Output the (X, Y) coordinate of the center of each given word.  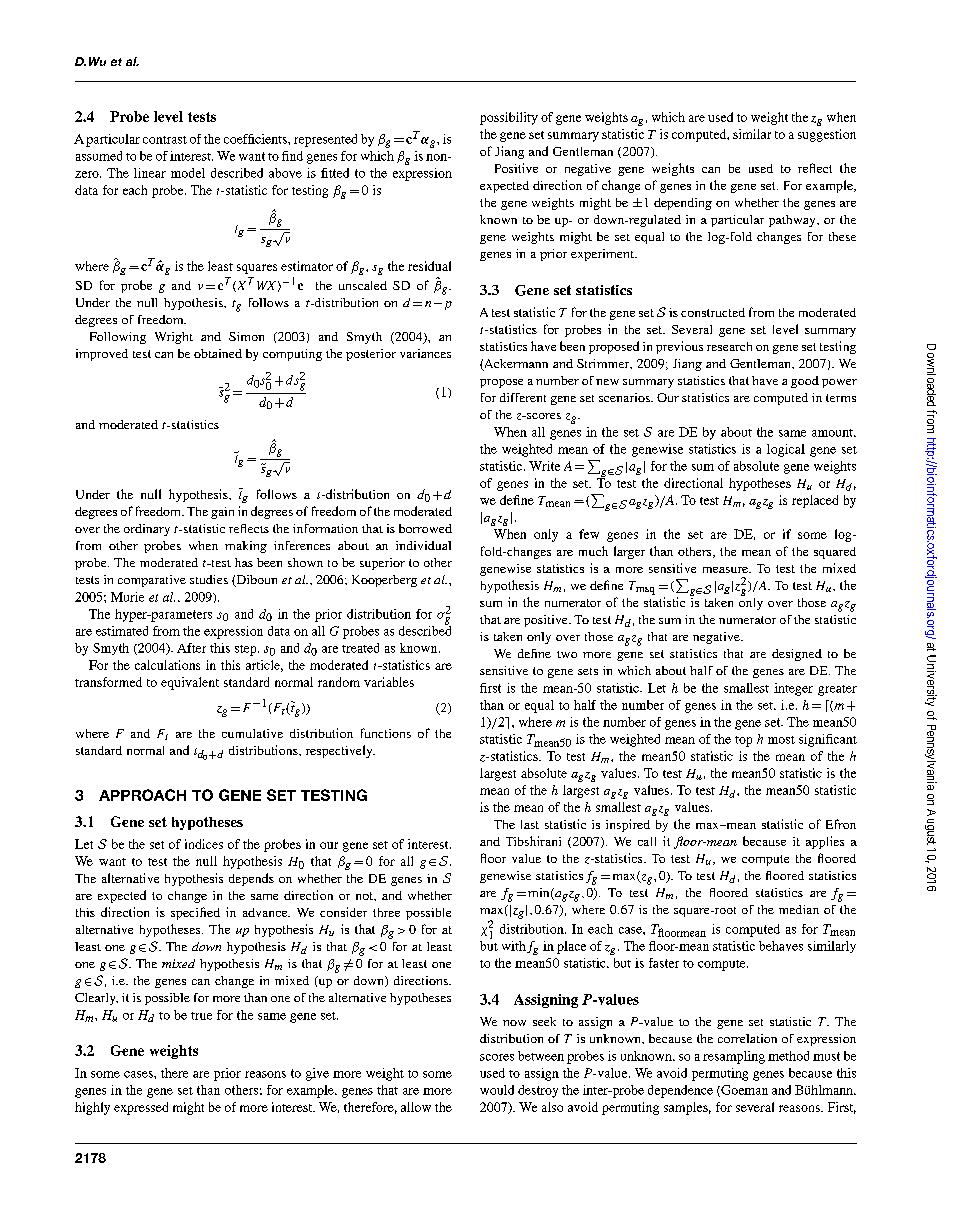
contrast (165, 140)
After (191, 648)
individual (423, 545)
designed (797, 655)
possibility (509, 118)
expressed (141, 1108)
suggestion (827, 135)
